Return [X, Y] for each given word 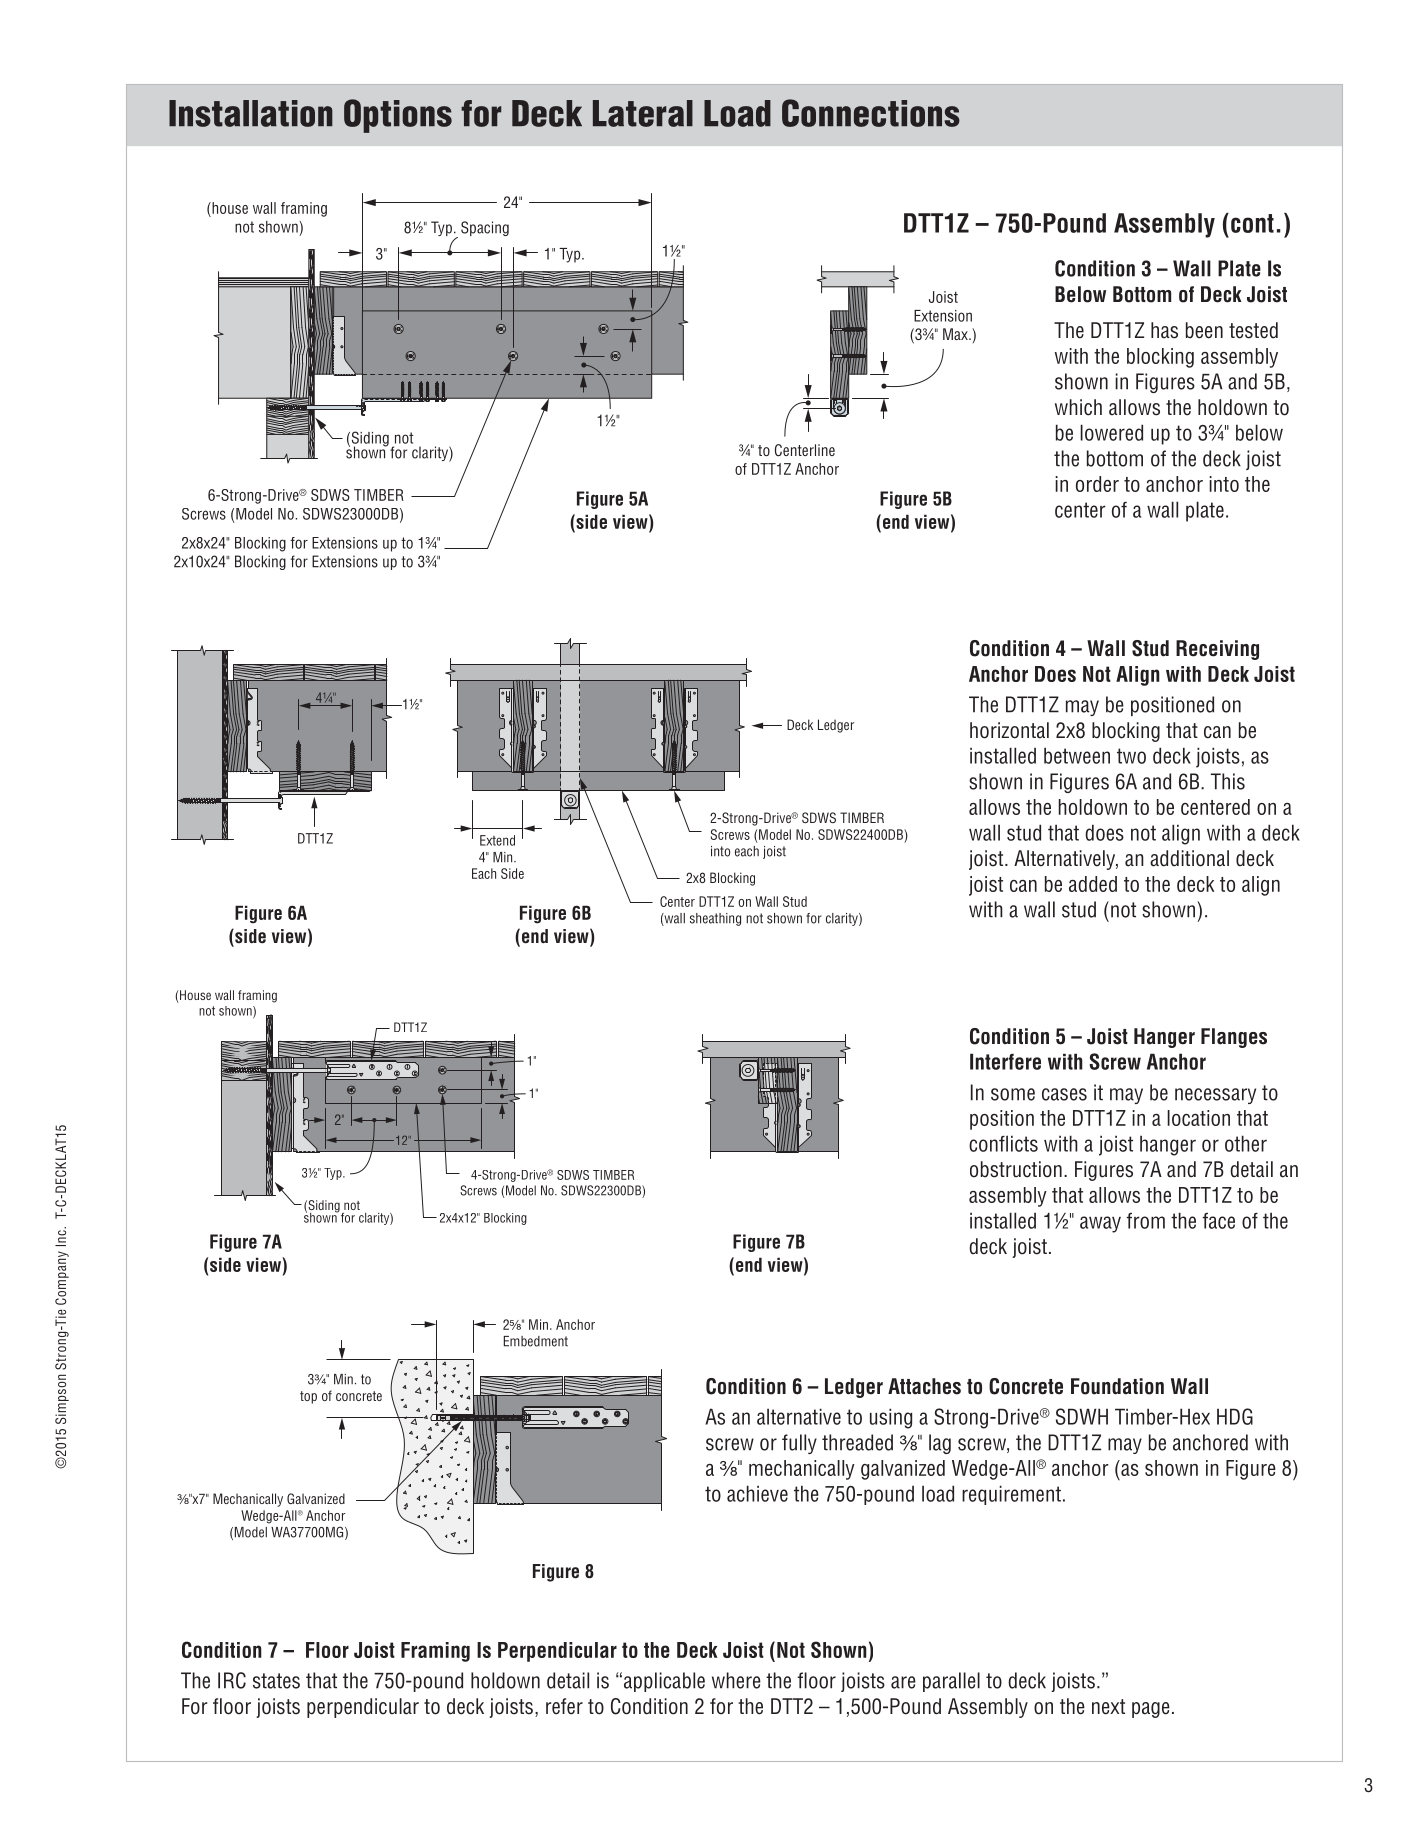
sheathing [715, 919]
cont [1252, 223]
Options [398, 116]
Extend [497, 840]
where [736, 1680]
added [1093, 884]
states [276, 1681]
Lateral [643, 113]
